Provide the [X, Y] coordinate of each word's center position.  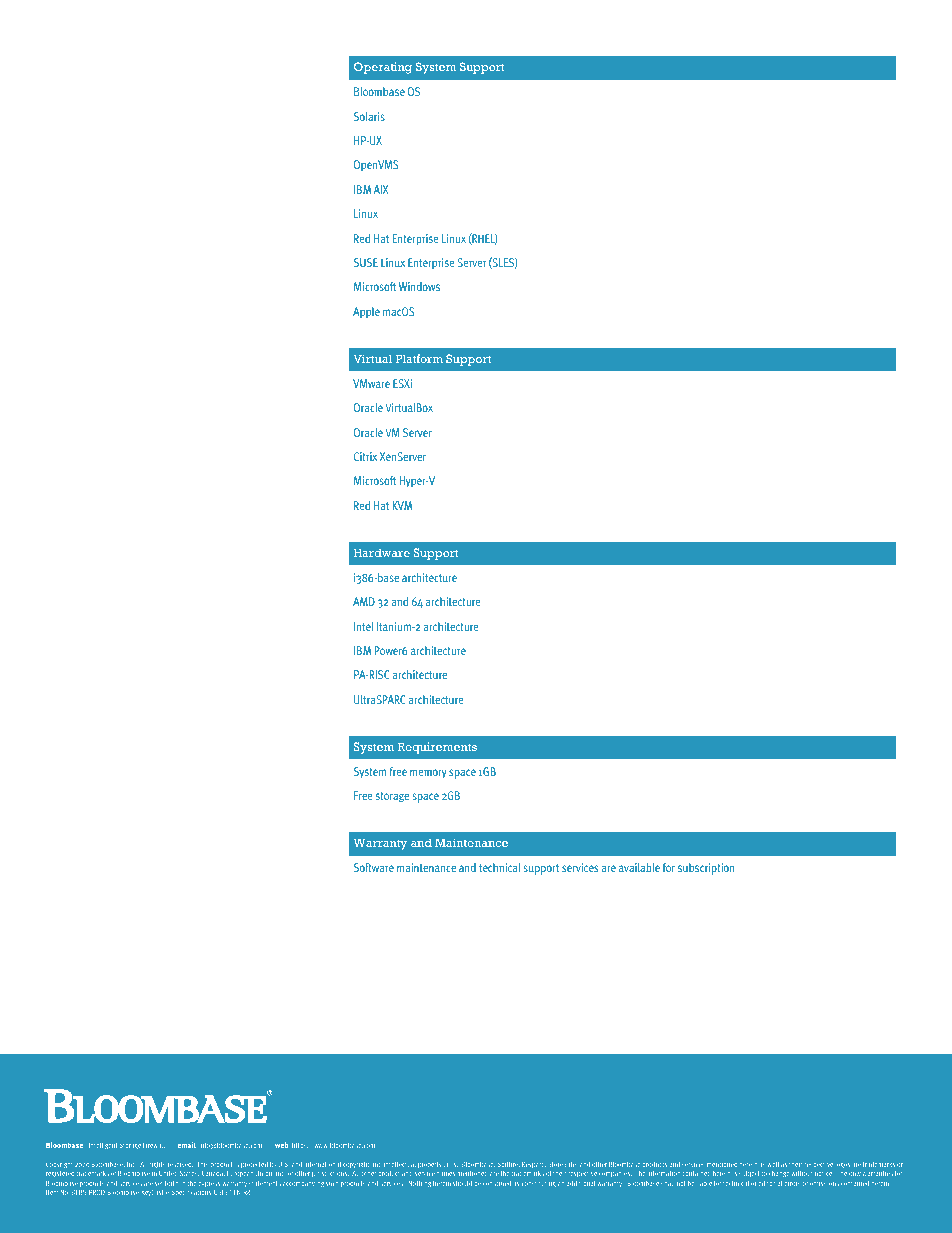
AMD [364, 601]
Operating [383, 68]
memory [428, 773]
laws [451, 1164]
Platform [419, 358]
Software [374, 867]
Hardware [381, 552]
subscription [706, 869]
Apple [366, 313]
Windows [419, 286]
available [639, 867]
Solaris [369, 116]
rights [158, 1165]
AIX [381, 189]
